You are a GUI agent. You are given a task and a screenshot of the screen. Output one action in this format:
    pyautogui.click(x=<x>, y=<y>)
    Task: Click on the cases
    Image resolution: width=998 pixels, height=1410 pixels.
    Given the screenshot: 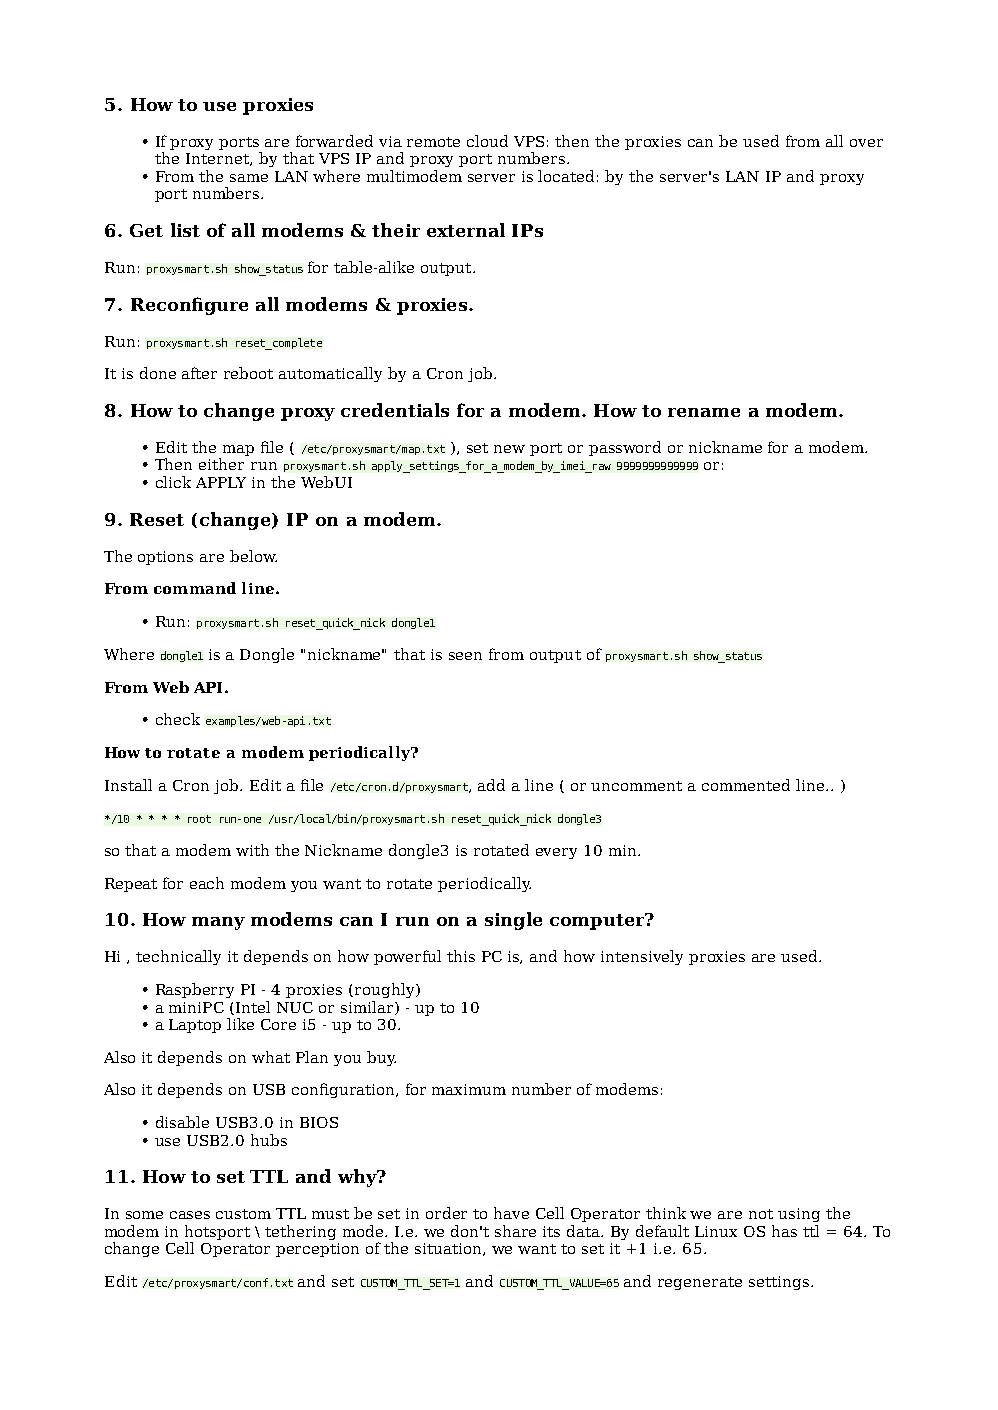 What is the action you would take?
    pyautogui.click(x=190, y=1215)
